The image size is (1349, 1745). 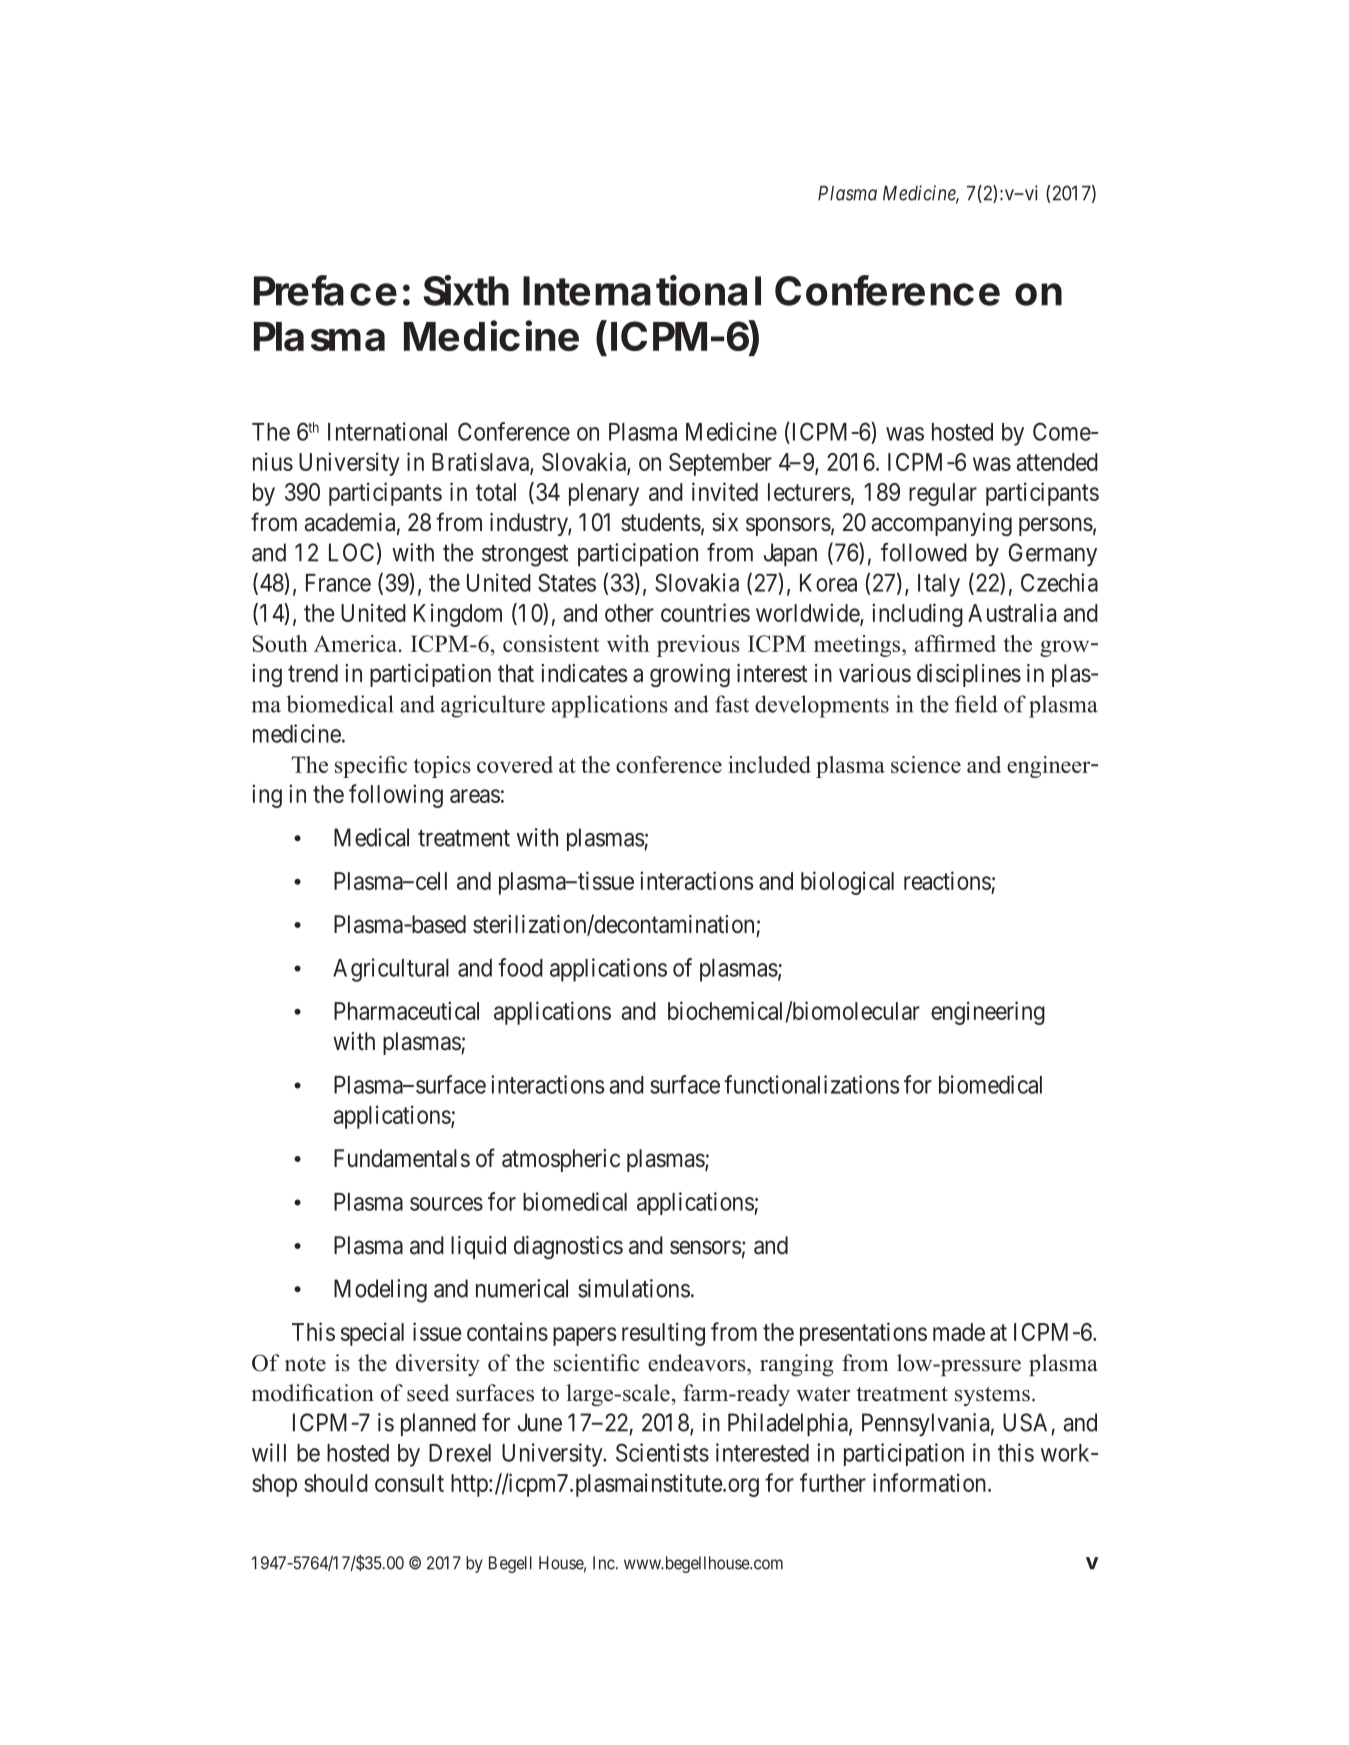 What do you see at coordinates (720, 464) in the screenshot?
I see `September` at bounding box center [720, 464].
